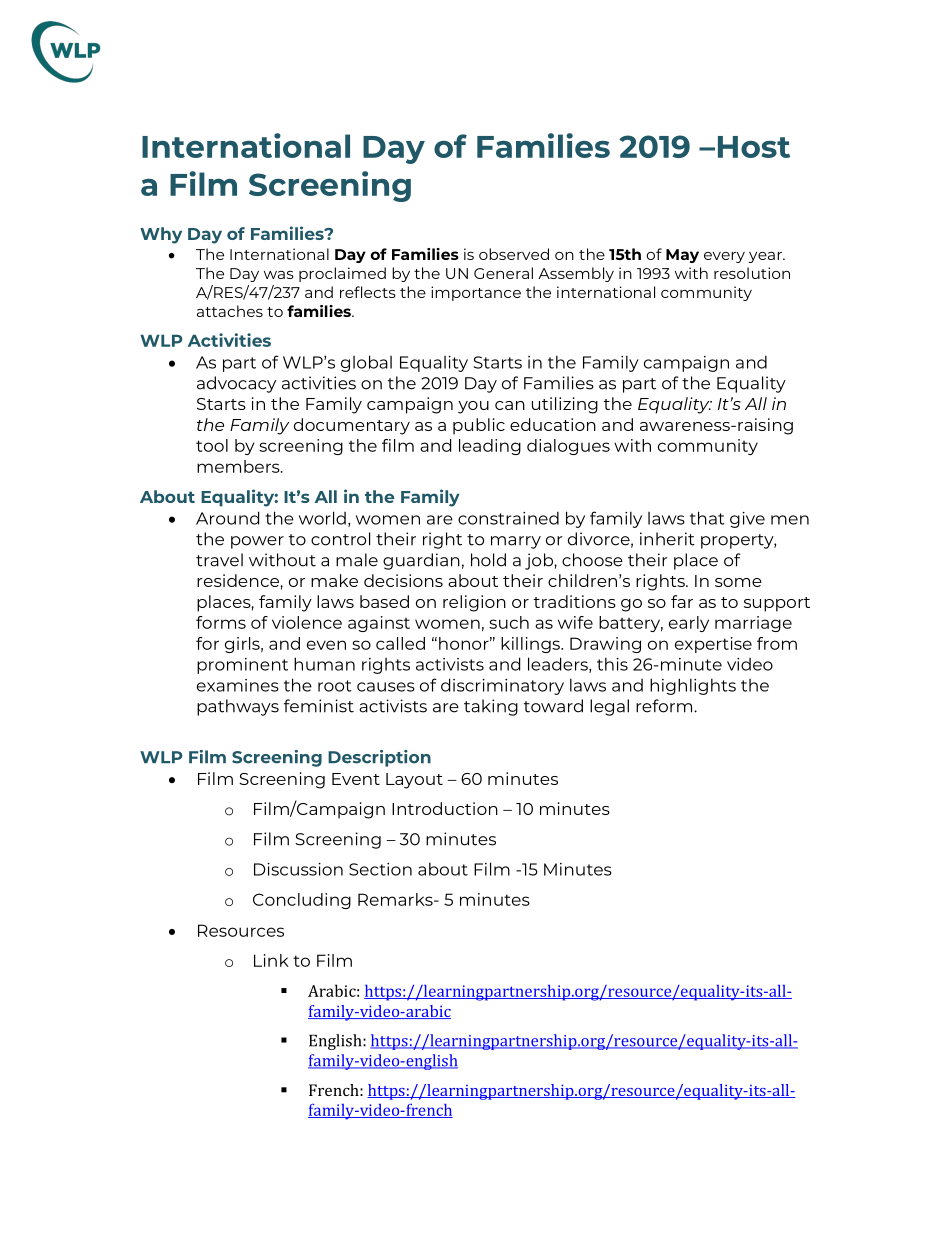 The image size is (952, 1233). What do you see at coordinates (514, 254) in the screenshot?
I see `observed` at bounding box center [514, 254].
